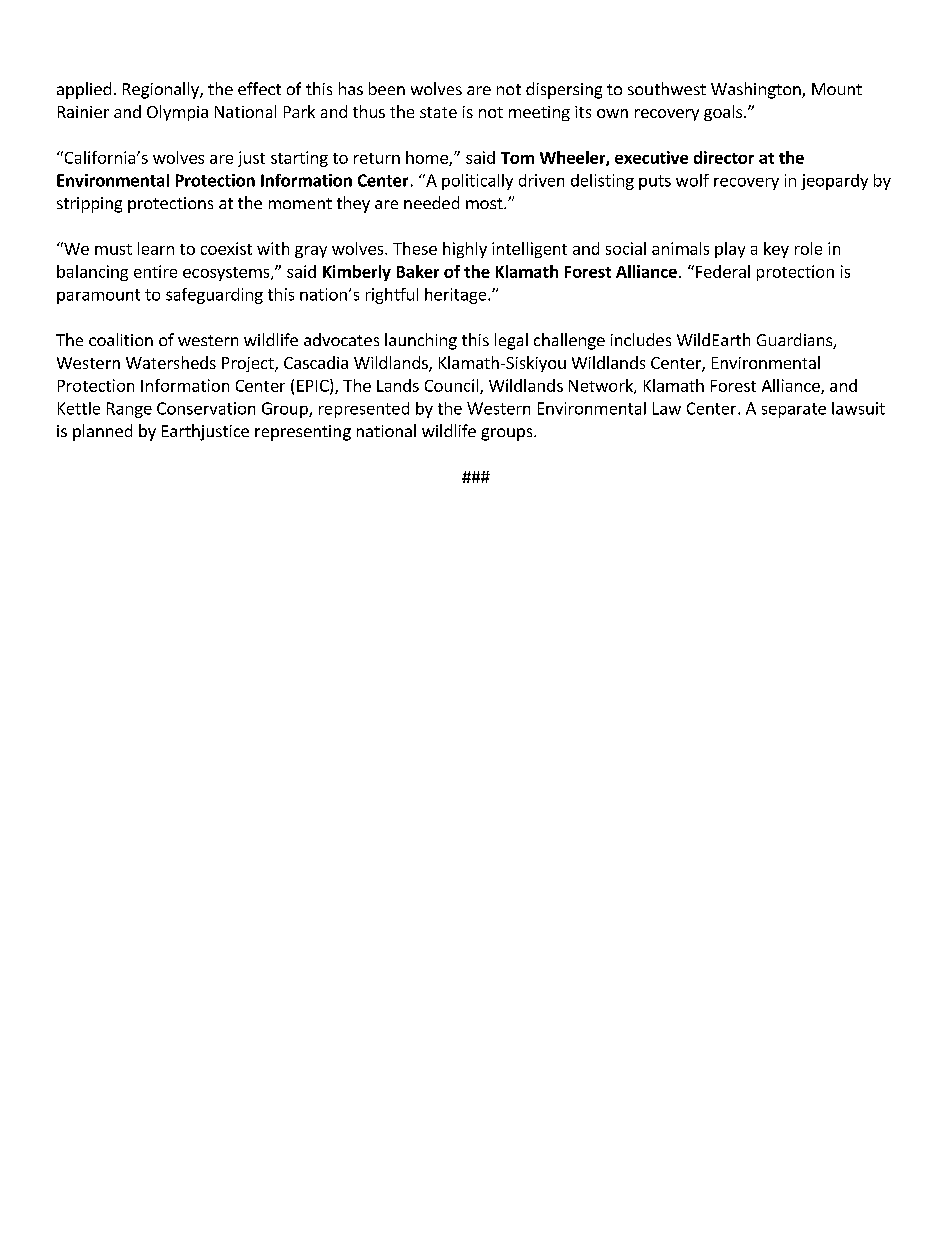 Image resolution: width=952 pixels, height=1233 pixels. Describe the element at coordinates (155, 271) in the screenshot. I see `entire` at that location.
